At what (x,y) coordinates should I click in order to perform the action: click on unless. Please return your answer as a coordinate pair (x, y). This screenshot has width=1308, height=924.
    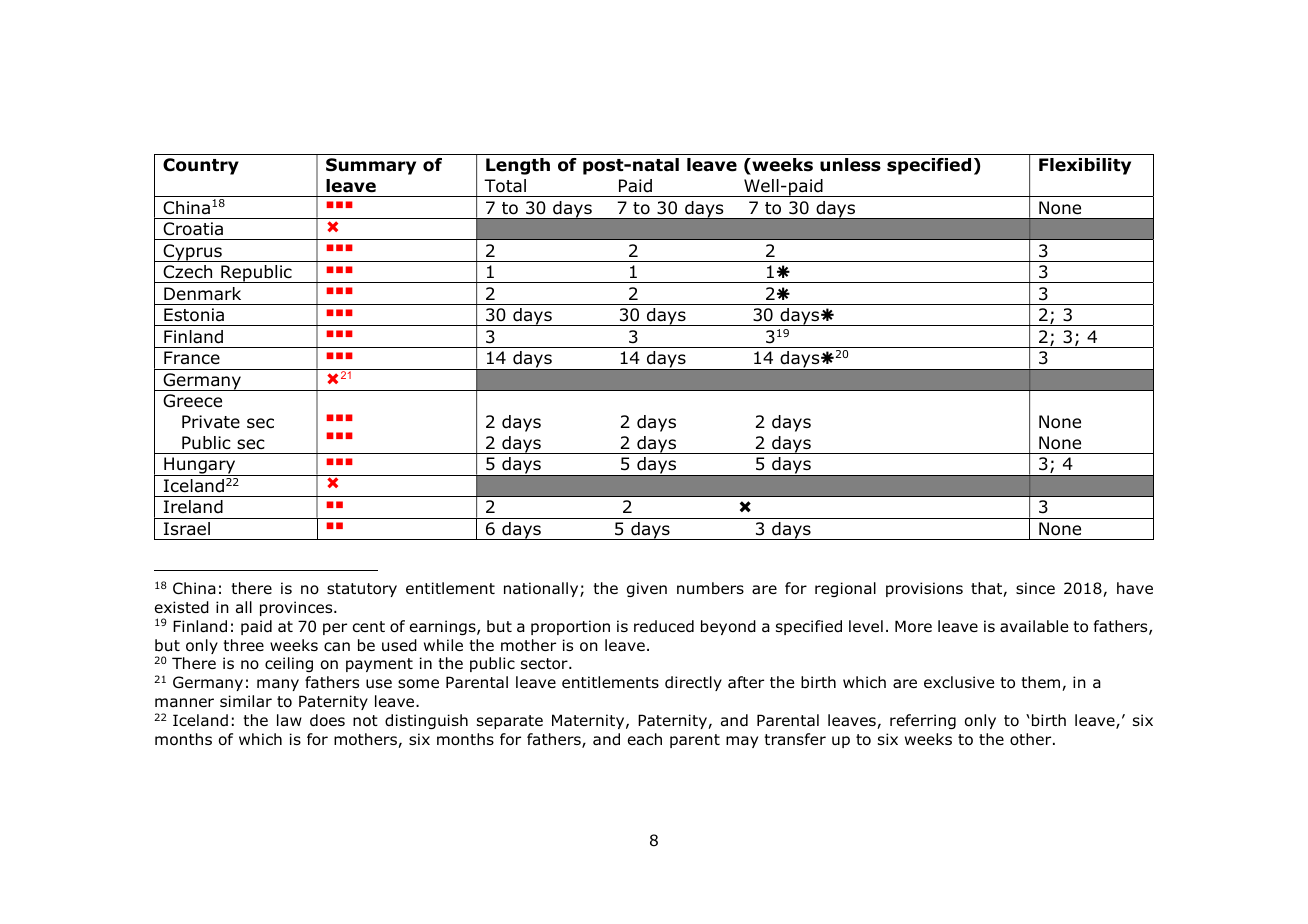
    Looking at the image, I should click on (850, 165).
